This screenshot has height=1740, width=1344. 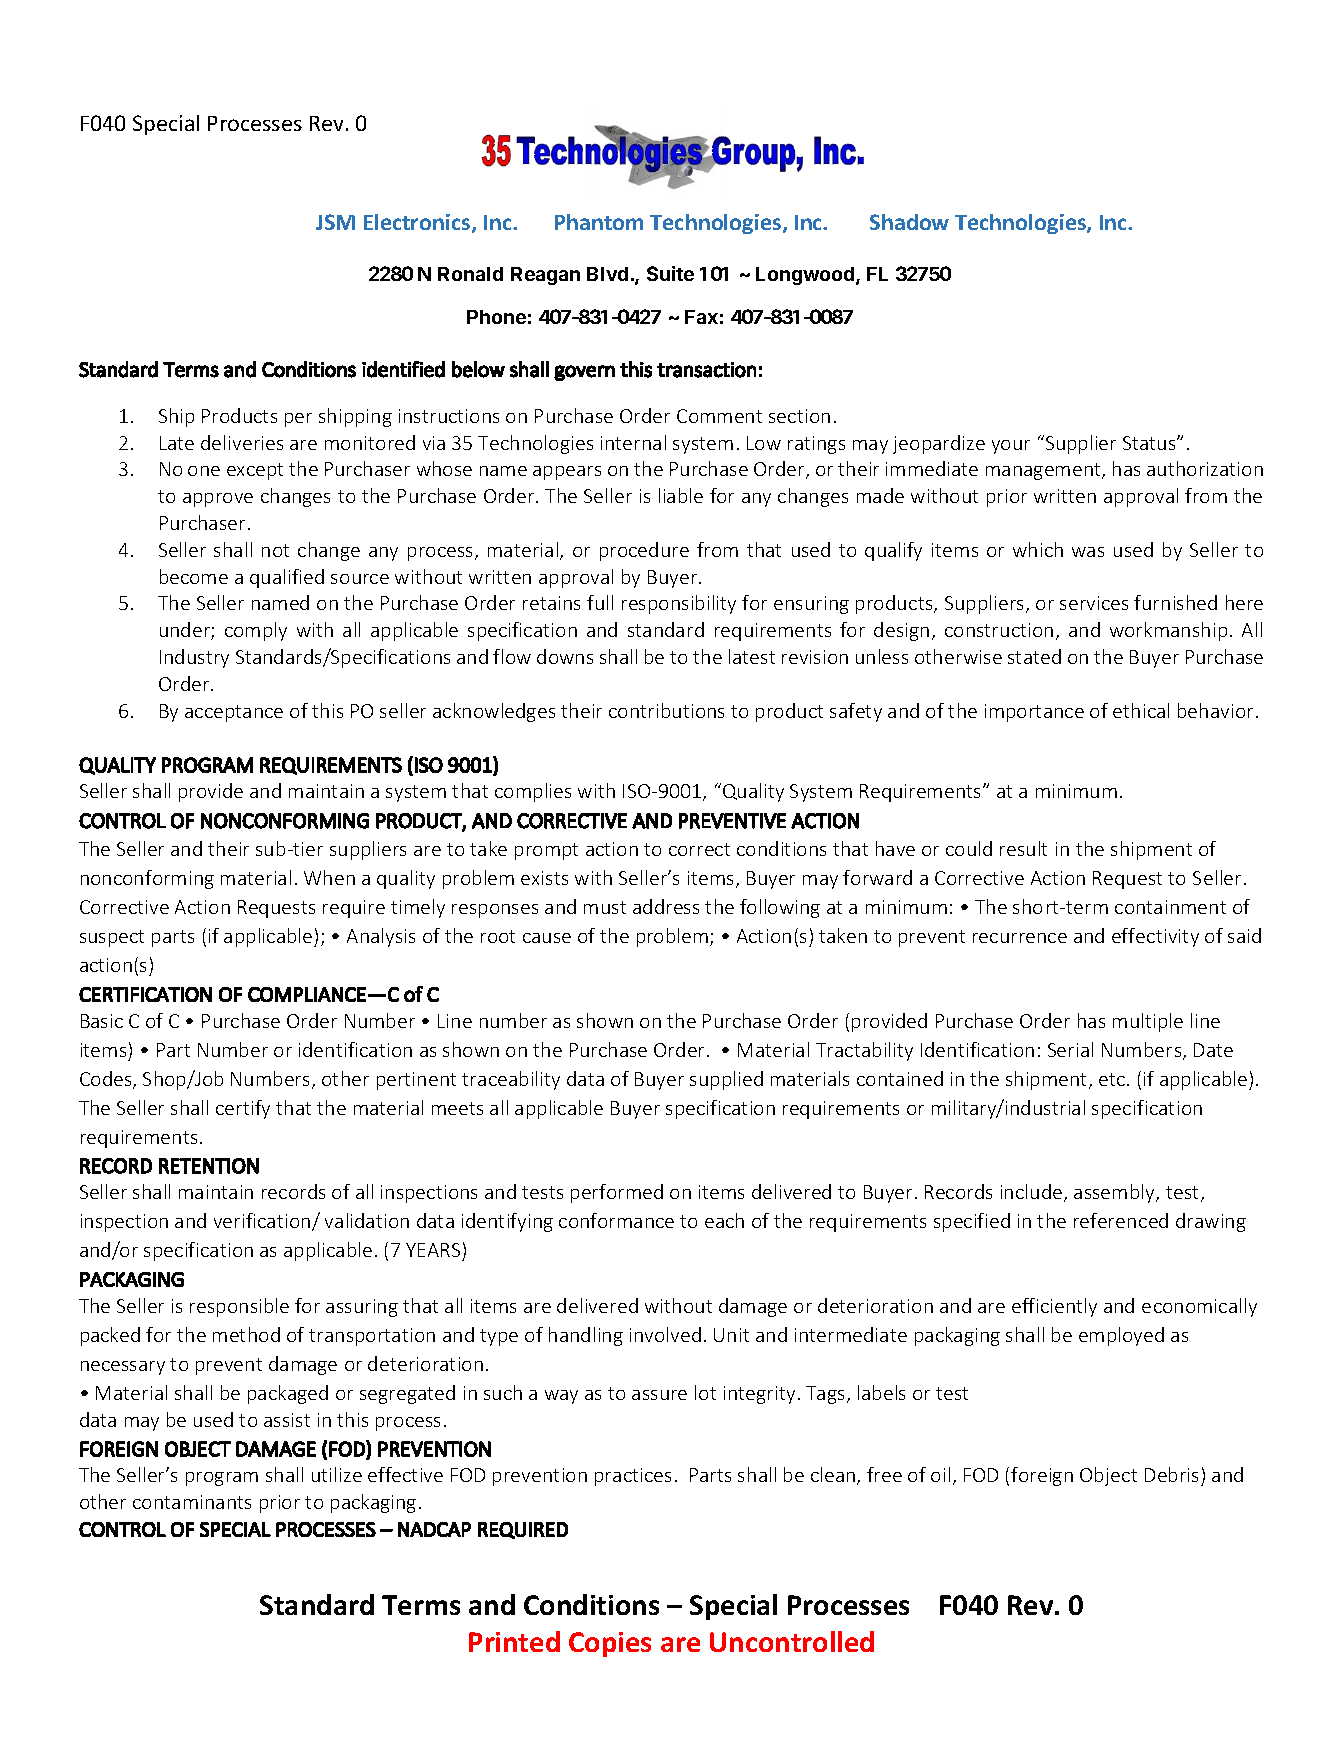 What do you see at coordinates (192, 1502) in the screenshot?
I see `contaminants` at bounding box center [192, 1502].
